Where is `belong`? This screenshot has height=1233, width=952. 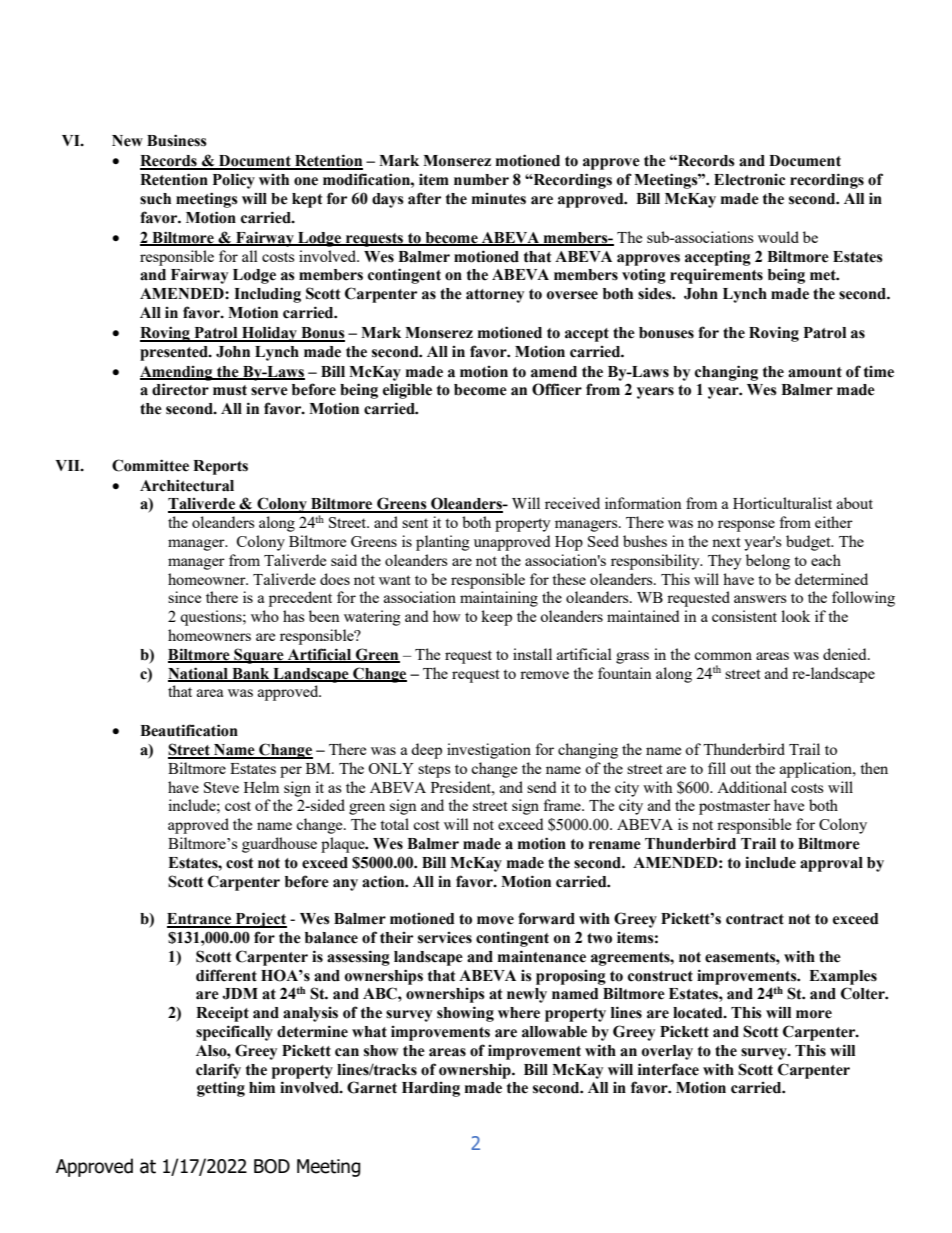
belong is located at coordinates (768, 562).
